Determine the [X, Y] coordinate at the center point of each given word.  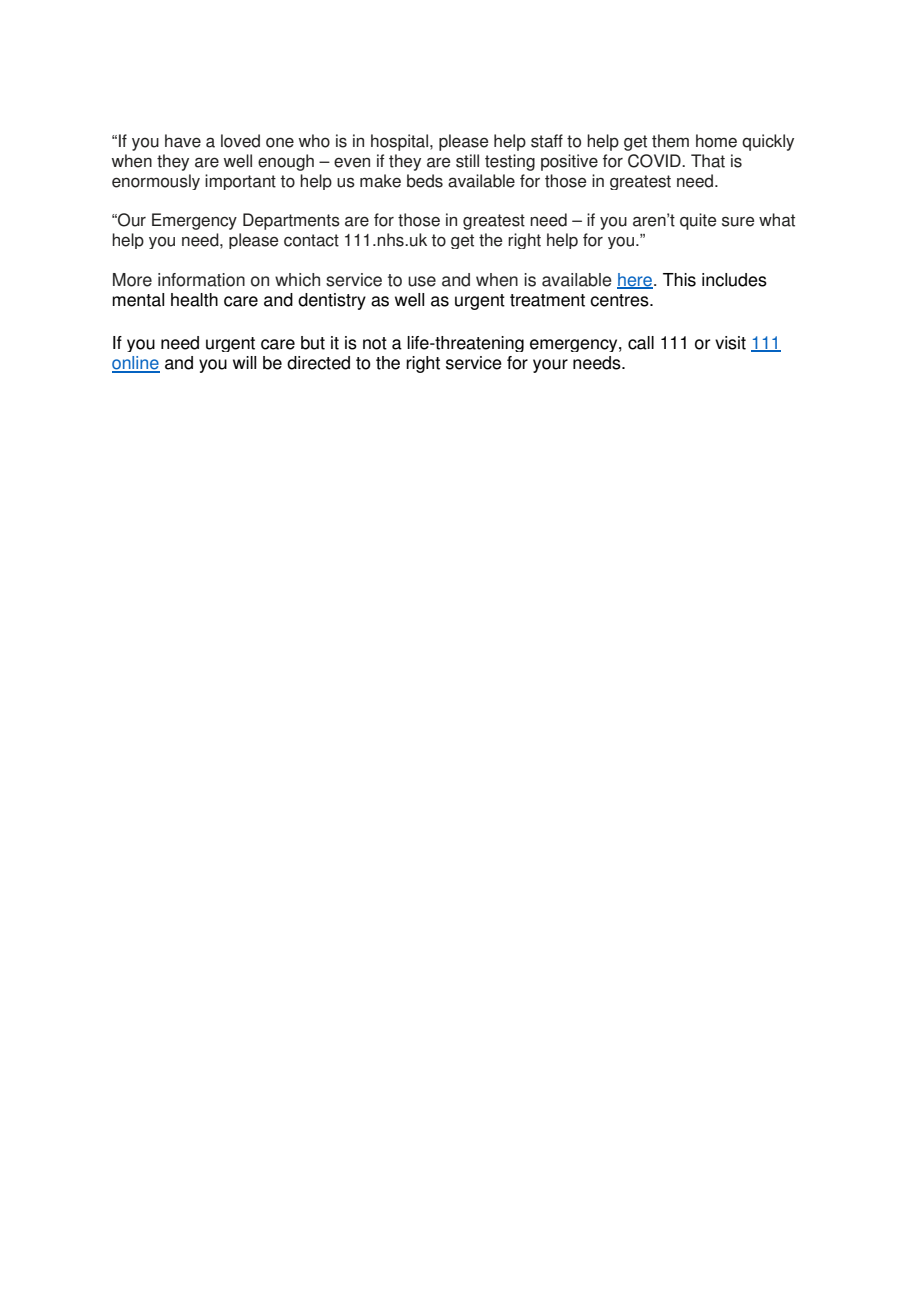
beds [425, 181]
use [422, 281]
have [183, 141]
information [201, 280]
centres [620, 300]
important [240, 182]
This [679, 280]
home [716, 141]
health [194, 300]
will [244, 362]
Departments [291, 221]
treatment [547, 300]
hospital [401, 142]
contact [311, 240]
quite [698, 221]
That [708, 161]
